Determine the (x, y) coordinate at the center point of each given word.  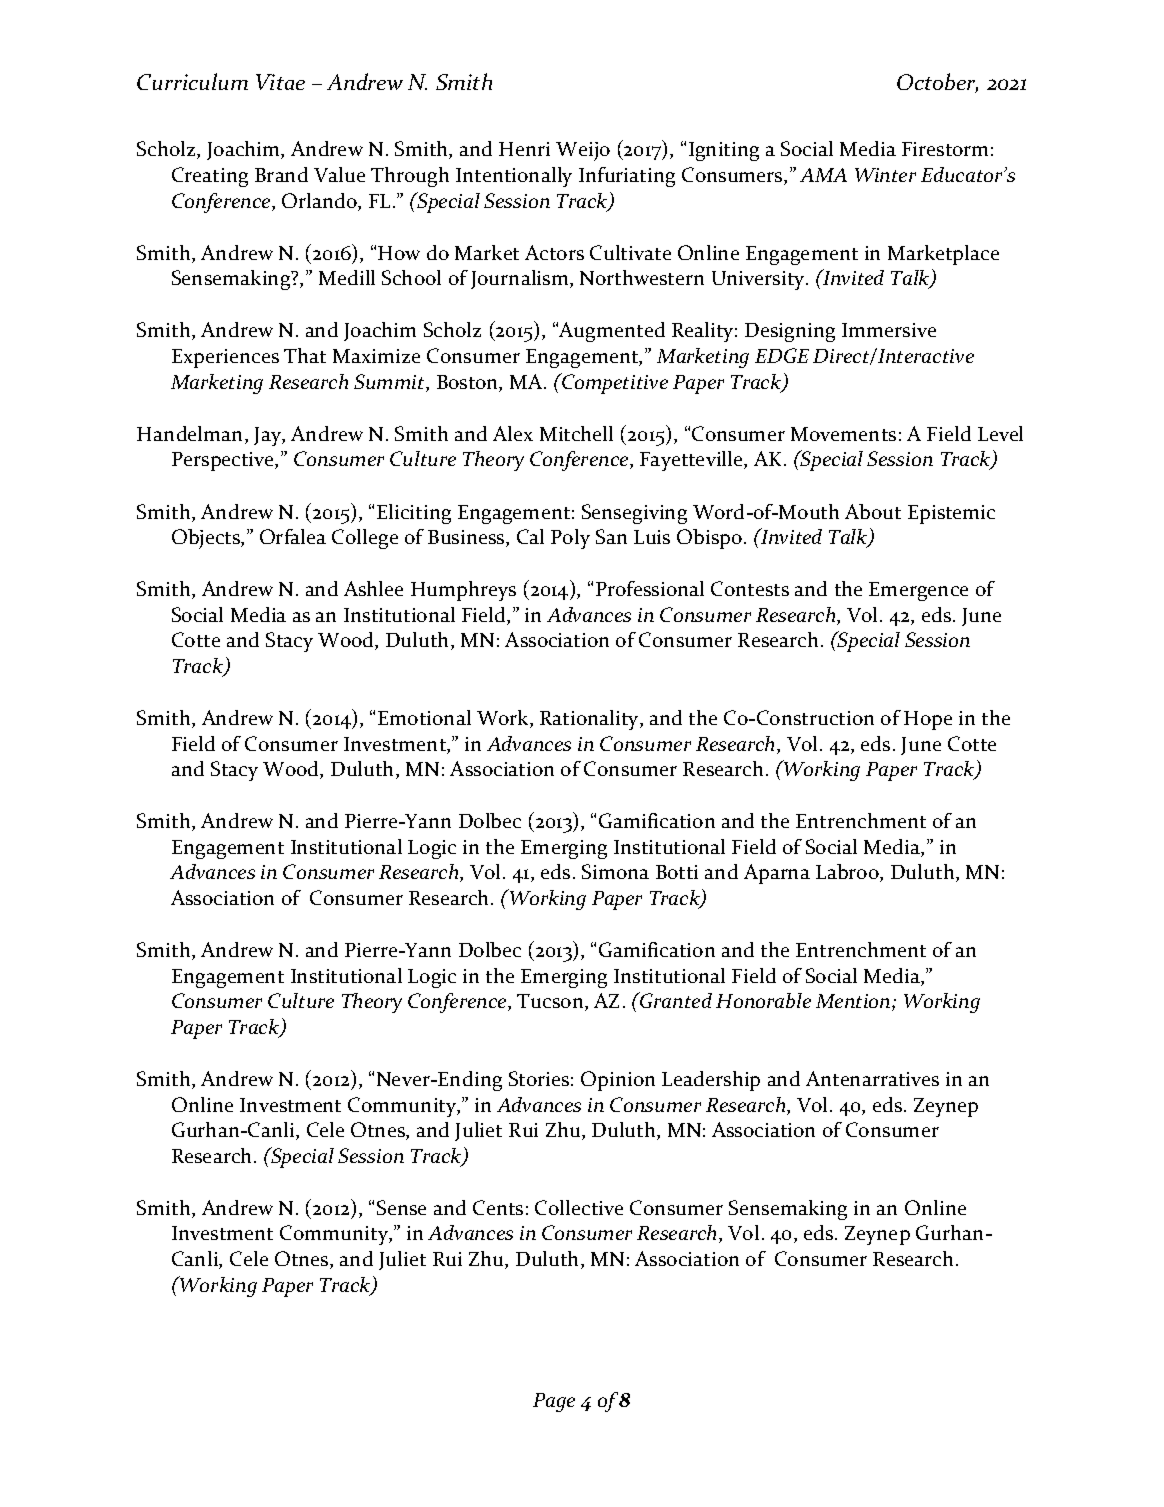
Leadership (711, 1081)
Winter (885, 175)
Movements (843, 434)
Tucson (551, 1002)
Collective (579, 1207)
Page (554, 1402)
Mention (854, 1002)
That (305, 355)
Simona (615, 871)
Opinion (618, 1081)
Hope (928, 720)
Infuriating (627, 177)
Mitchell (576, 433)
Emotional (424, 717)
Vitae (280, 82)
